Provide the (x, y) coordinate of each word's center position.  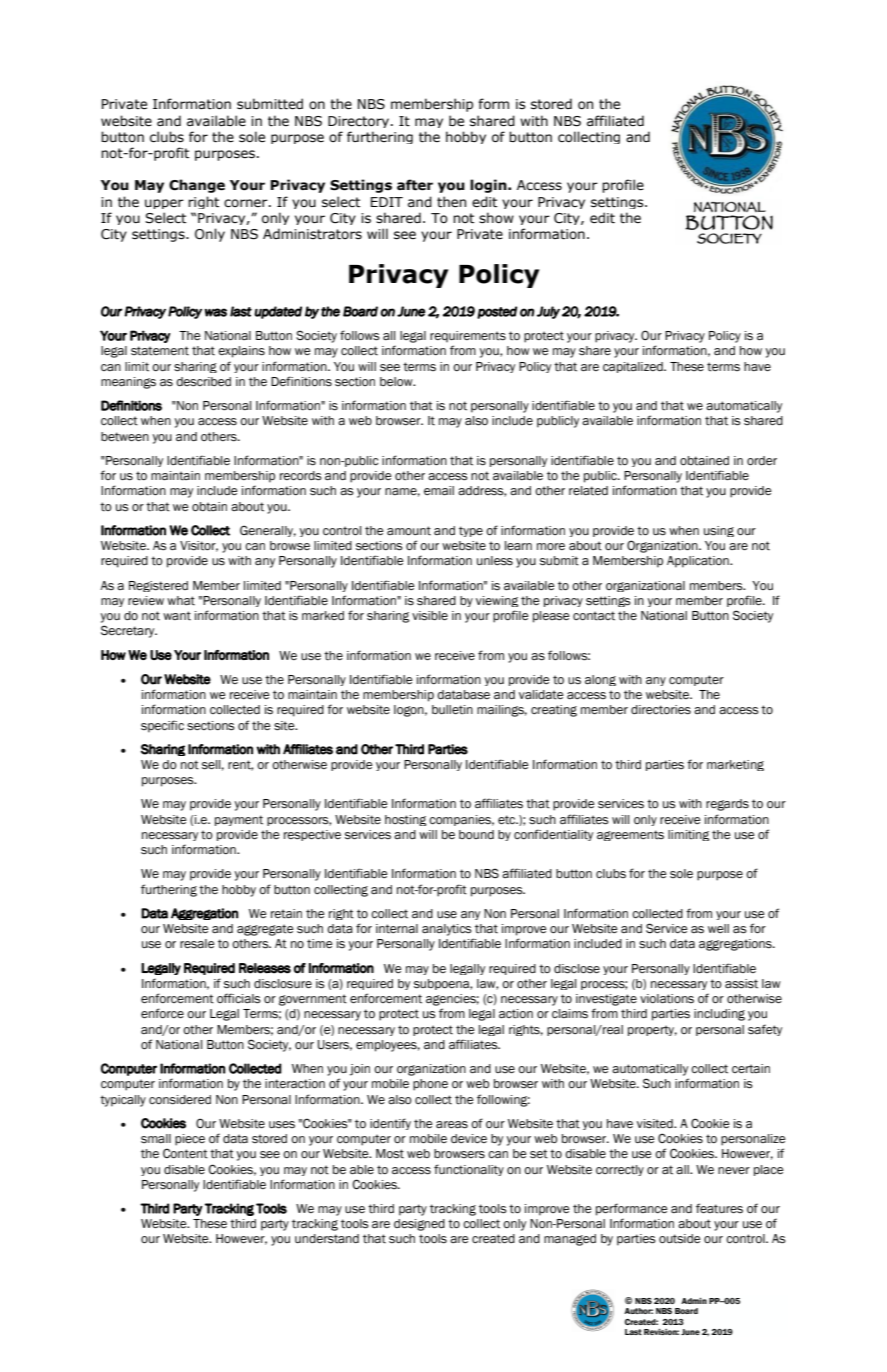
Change (197, 186)
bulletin (452, 710)
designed (419, 1225)
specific (162, 726)
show (496, 218)
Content (185, 1153)
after (415, 185)
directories (661, 710)
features (719, 1208)
